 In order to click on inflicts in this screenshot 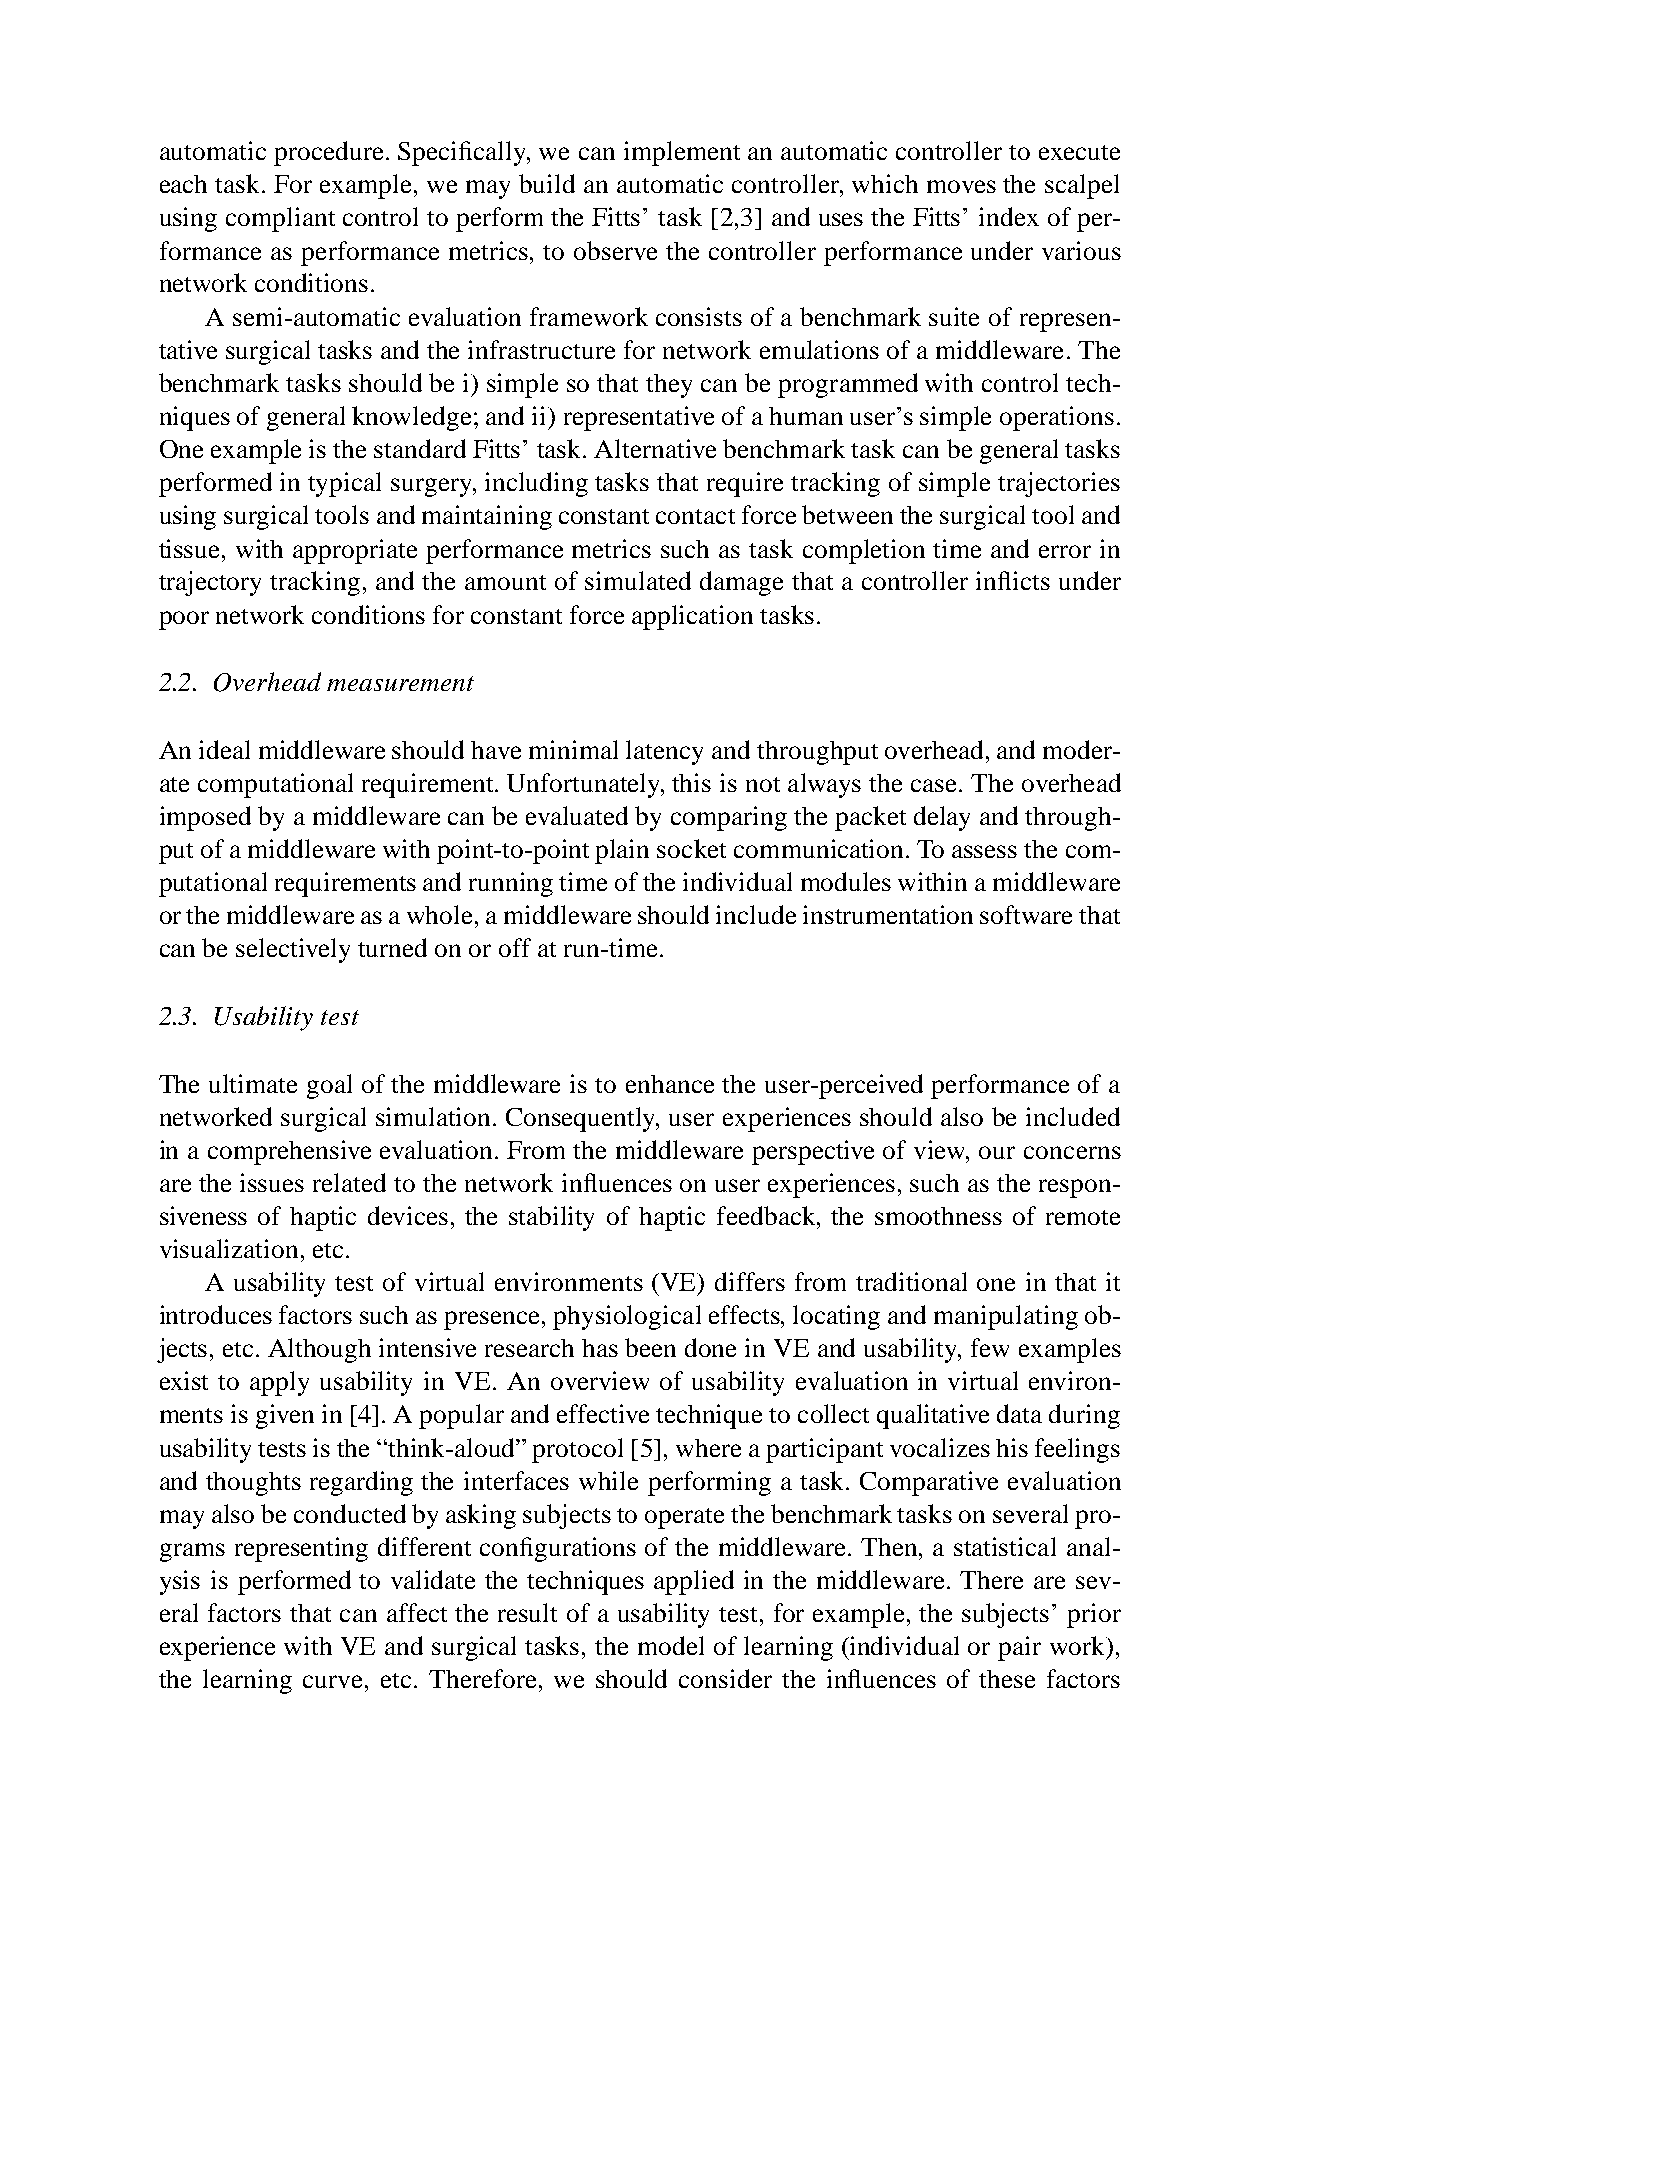, I will do `click(1013, 580)`.
